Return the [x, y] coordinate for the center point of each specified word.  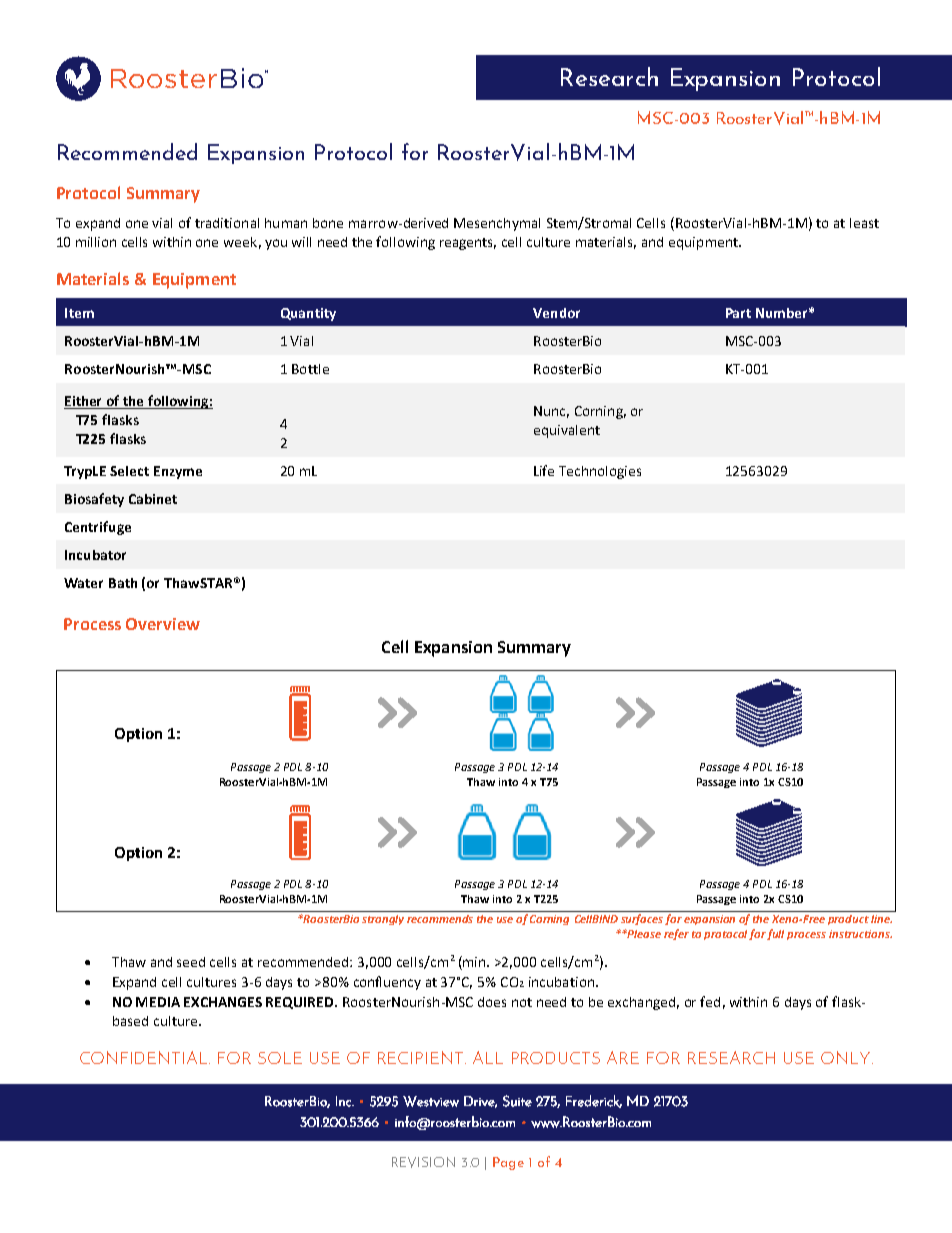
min [475, 962]
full [775, 934]
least [864, 223]
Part [738, 313]
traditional [227, 223]
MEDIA [158, 1002]
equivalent [567, 431]
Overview [163, 624]
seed [191, 962]
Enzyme [178, 472]
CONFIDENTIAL [145, 1057]
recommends [440, 919]
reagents [468, 244]
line [881, 919]
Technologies [600, 472]
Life [544, 470]
